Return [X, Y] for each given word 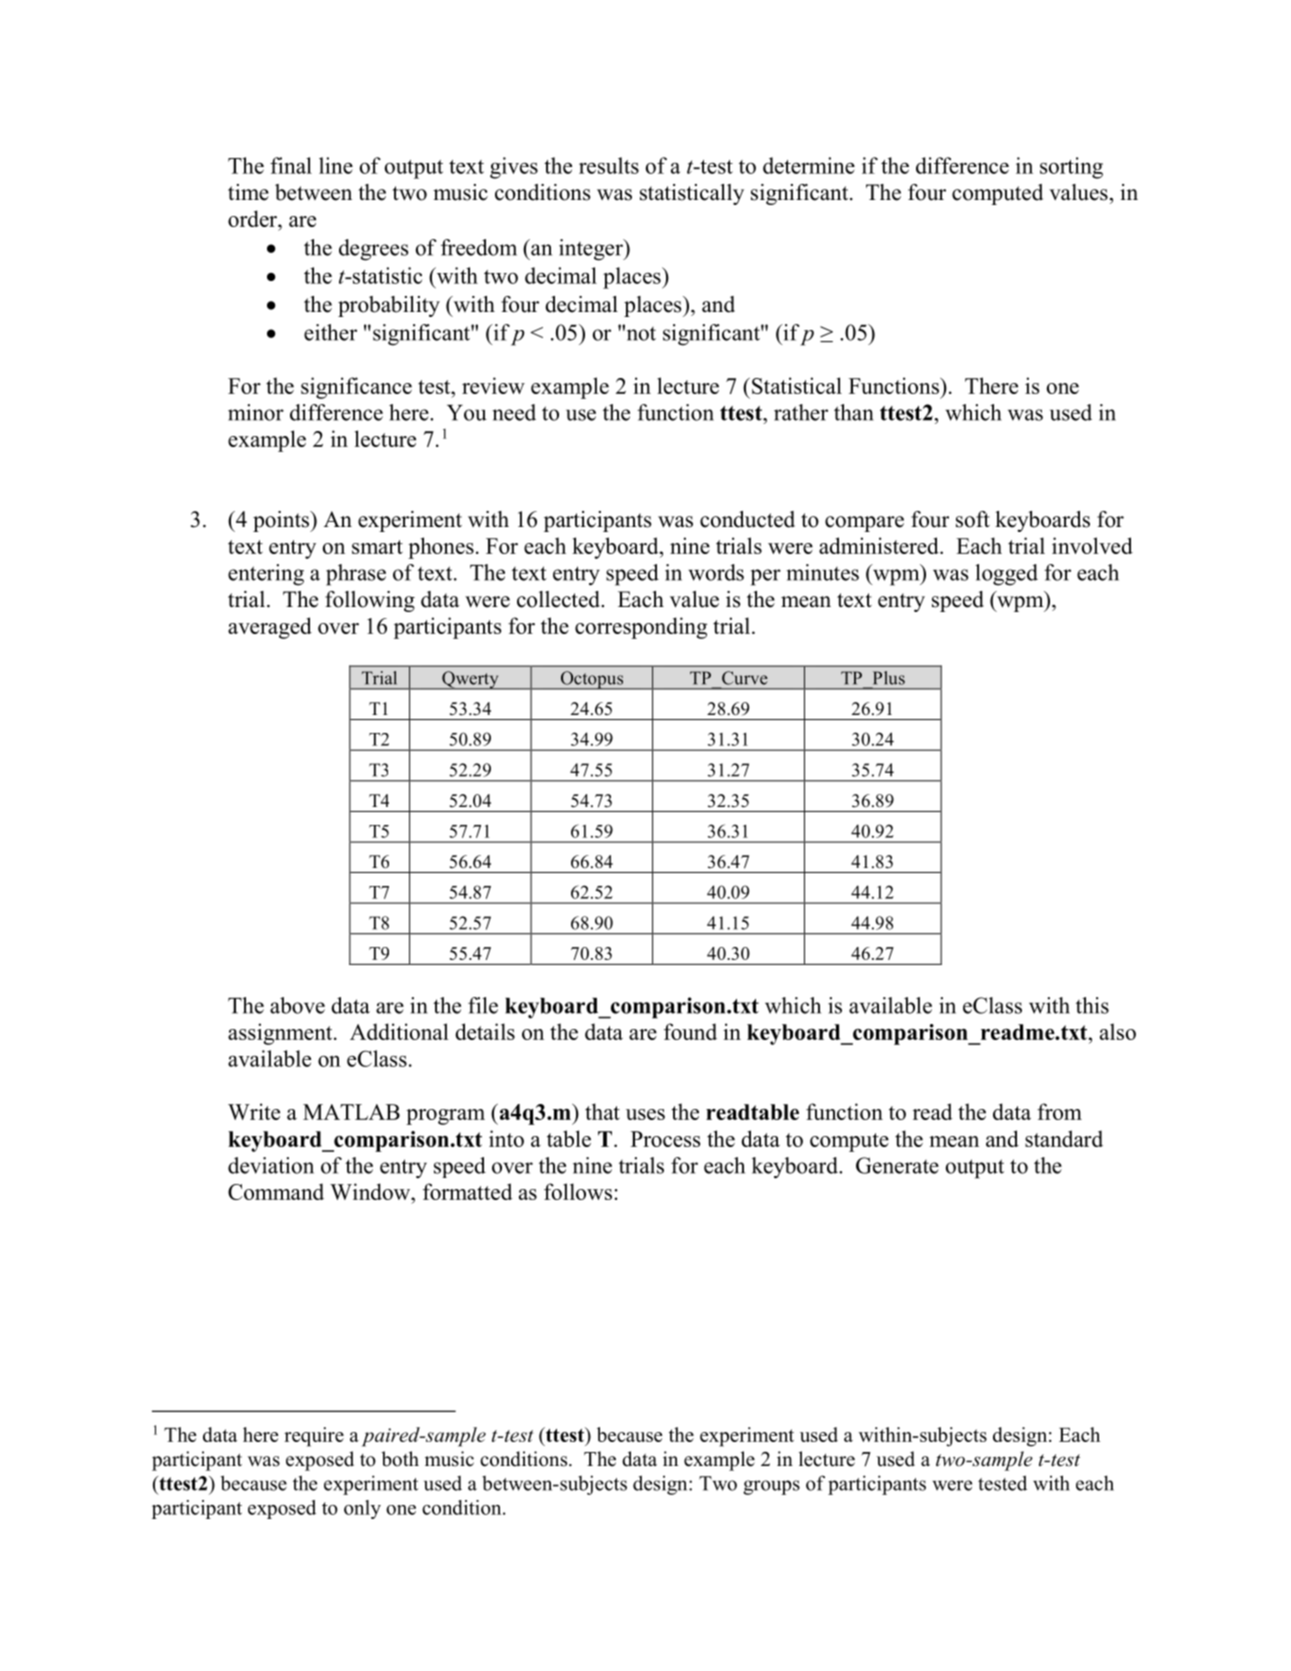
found [690, 1031]
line [336, 165]
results [609, 165]
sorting [1071, 168]
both [400, 1459]
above [297, 1005]
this [1092, 1005]
